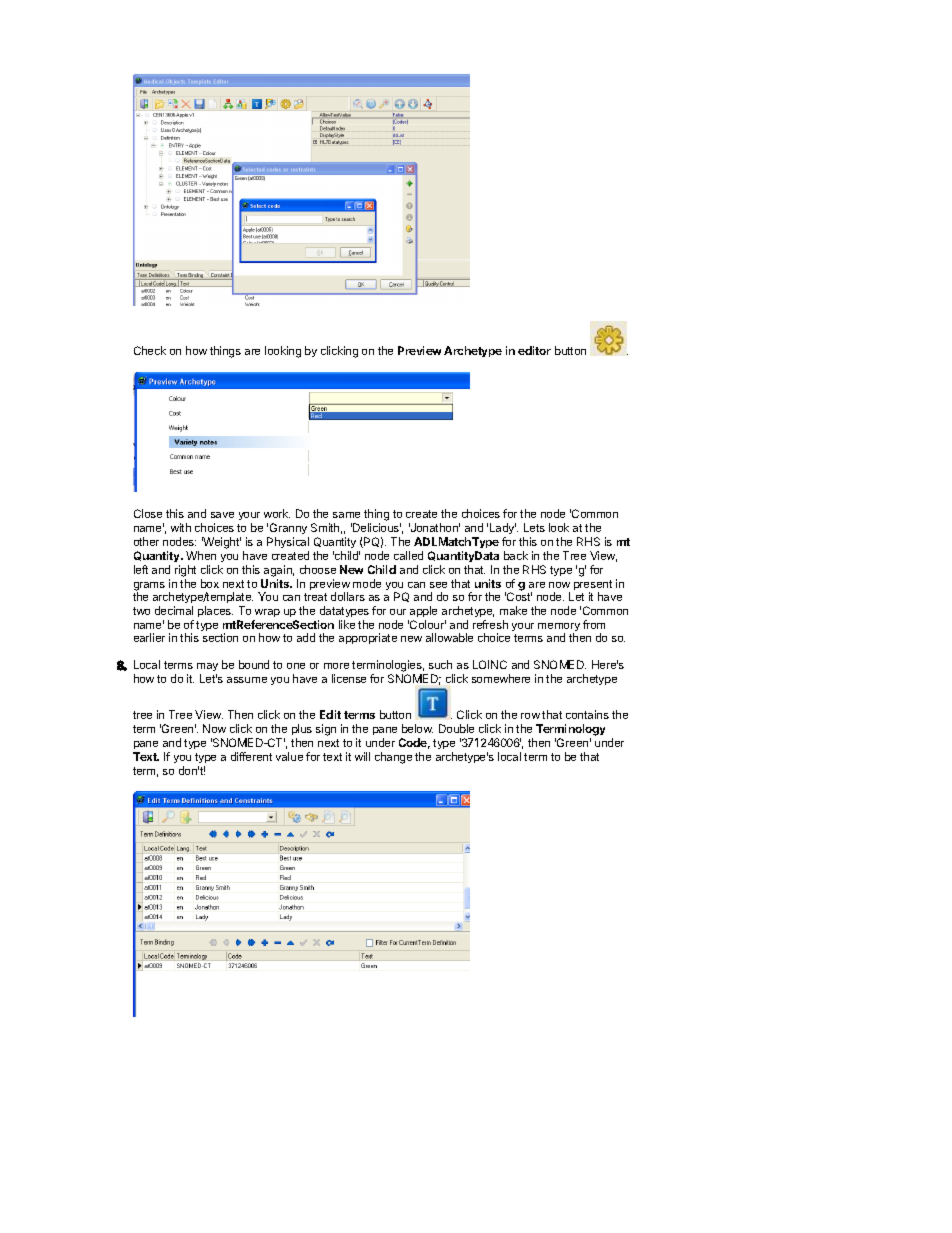 This screenshot has height=1233, width=952. Describe the element at coordinates (222, 515) in the screenshot. I see `save` at that location.
